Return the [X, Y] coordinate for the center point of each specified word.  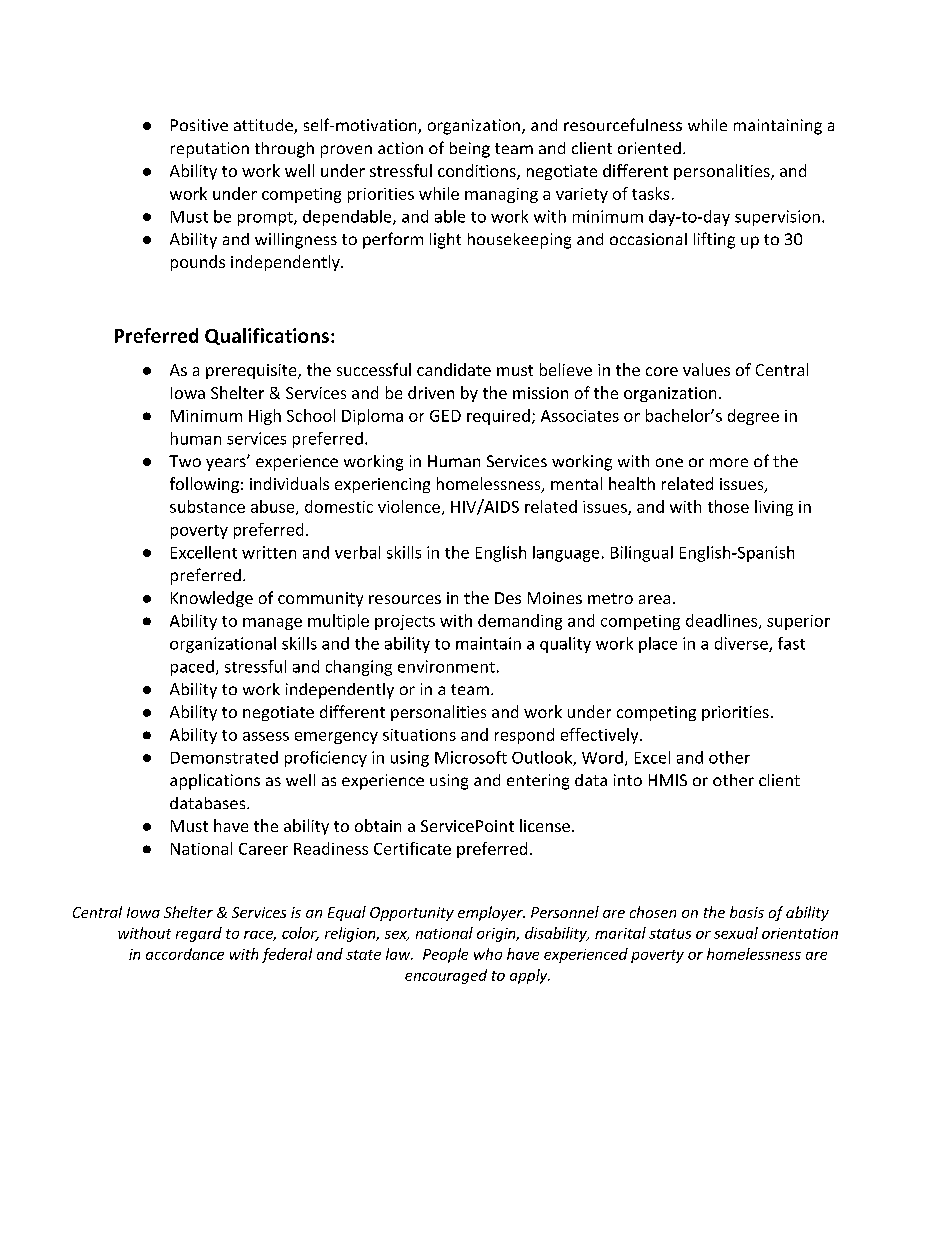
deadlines [723, 621]
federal [287, 955]
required [498, 417]
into [628, 780]
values [706, 369]
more [729, 462]
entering [538, 782]
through [284, 150]
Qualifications [267, 336]
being [470, 150]
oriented [649, 148]
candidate [454, 369]
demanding [520, 622]
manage [272, 624]
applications [215, 782]
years [227, 464]
